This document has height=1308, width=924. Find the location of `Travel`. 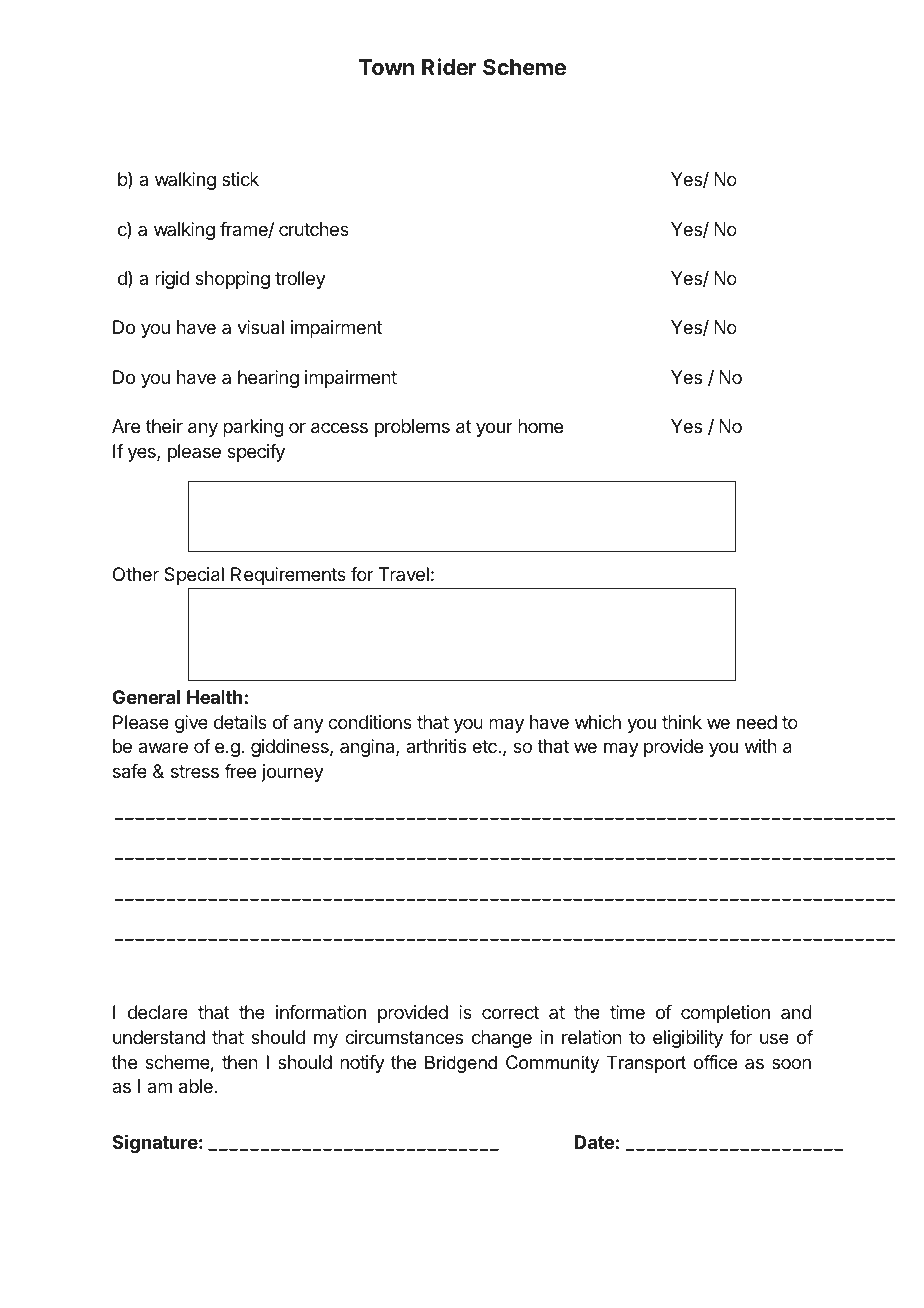

Travel is located at coordinates (403, 574).
